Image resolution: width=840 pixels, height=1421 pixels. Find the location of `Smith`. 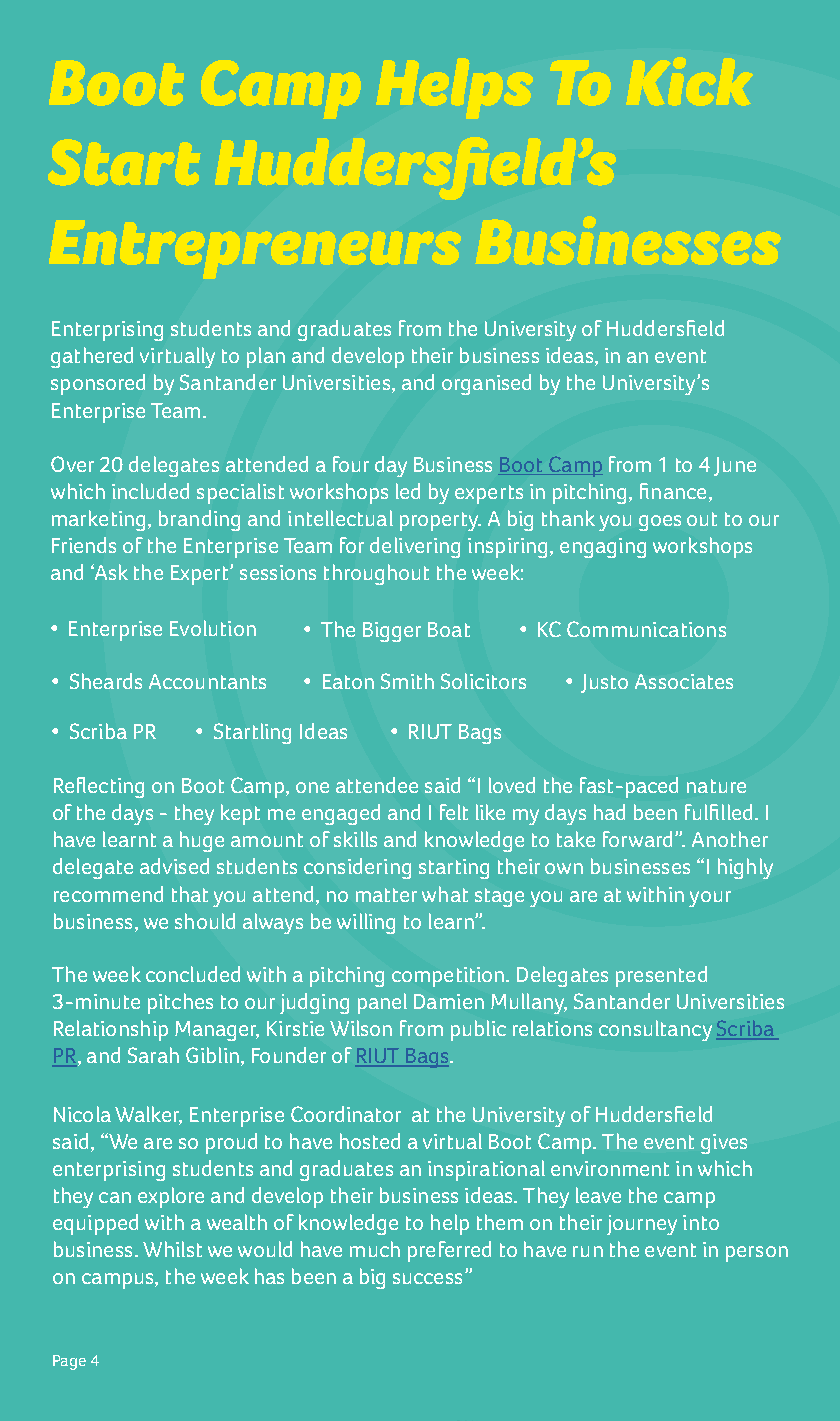

Smith is located at coordinates (407, 681).
